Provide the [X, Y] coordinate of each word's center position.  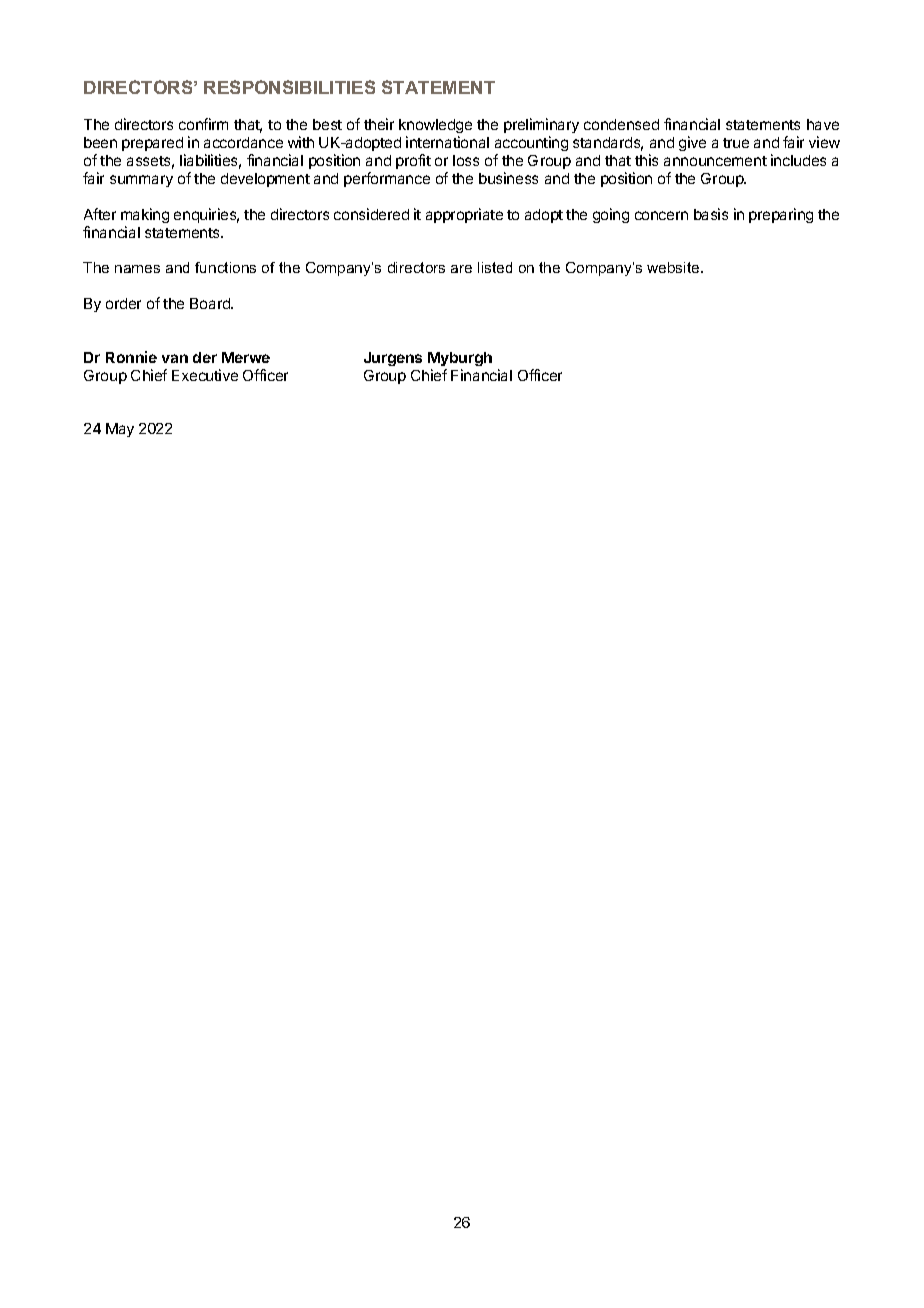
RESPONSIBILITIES [289, 87]
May [120, 430]
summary [141, 181]
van [175, 358]
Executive [205, 375]
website [674, 267]
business [508, 178]
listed [495, 267]
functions [225, 267]
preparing [781, 215]
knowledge [435, 128]
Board [211, 303]
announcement [715, 161]
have [823, 124]
